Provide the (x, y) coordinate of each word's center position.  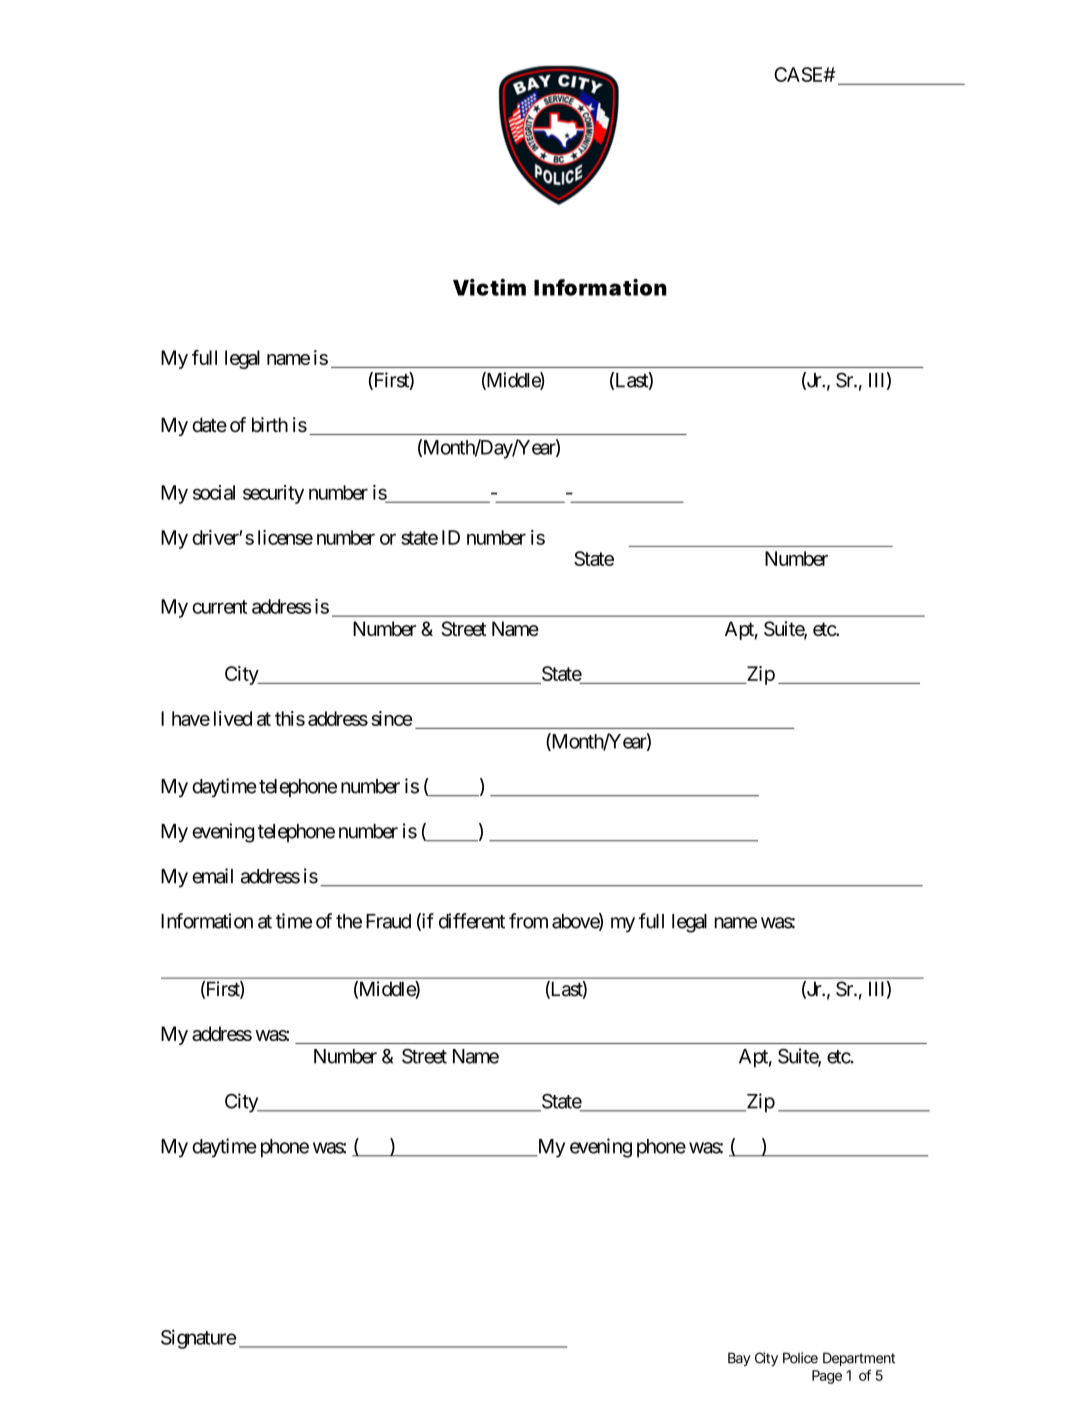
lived (233, 718)
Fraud (388, 921)
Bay (739, 1359)
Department (859, 1359)
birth (270, 425)
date (209, 425)
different (472, 921)
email (212, 876)
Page (827, 1377)
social (214, 492)
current (219, 607)
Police (800, 1358)
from (528, 921)
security (273, 494)
